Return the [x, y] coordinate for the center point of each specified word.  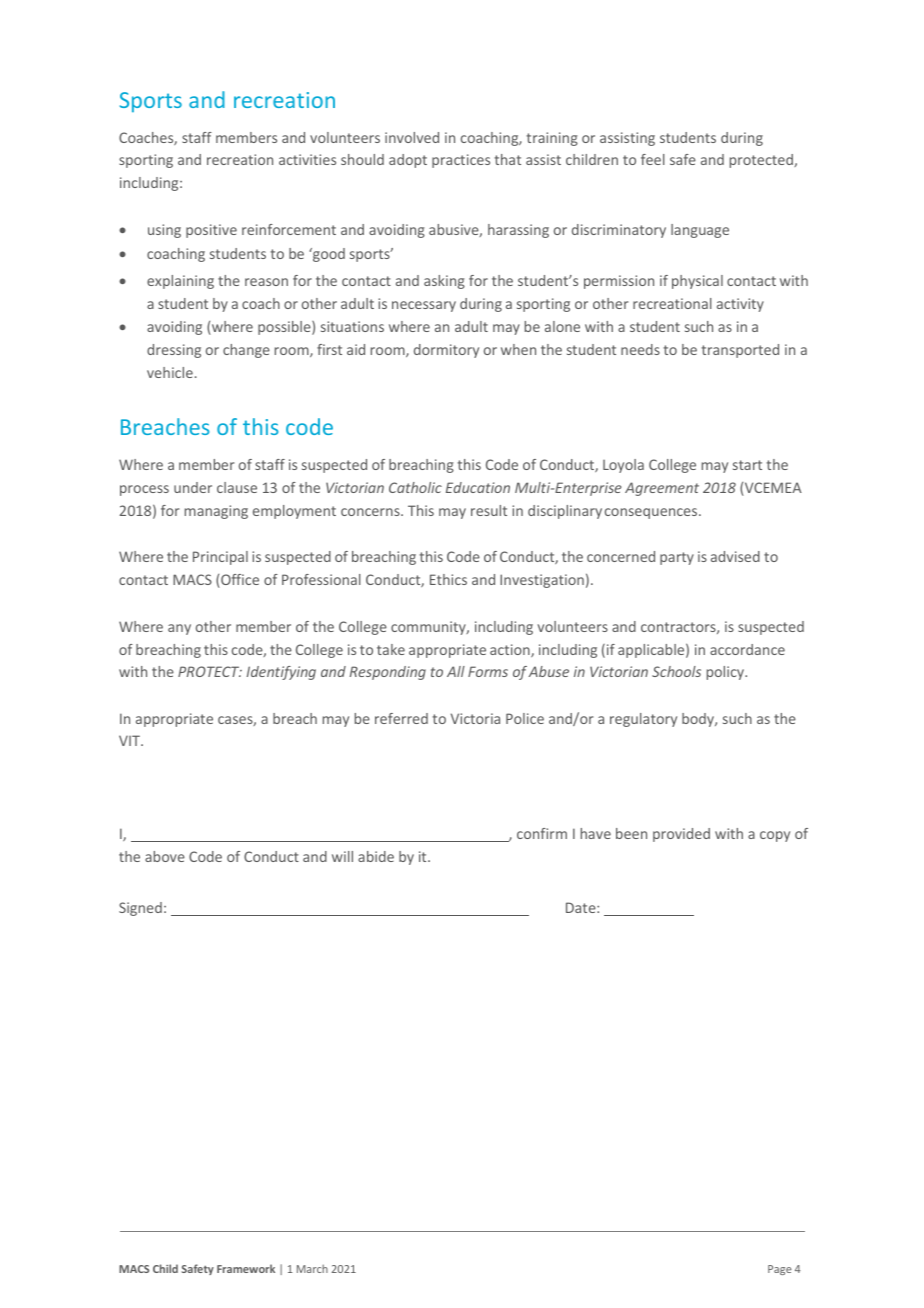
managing [216, 512]
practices [461, 161]
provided [681, 835]
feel [653, 159]
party [677, 558]
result [489, 510]
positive [211, 231]
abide [376, 856]
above [165, 856]
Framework [246, 1268]
